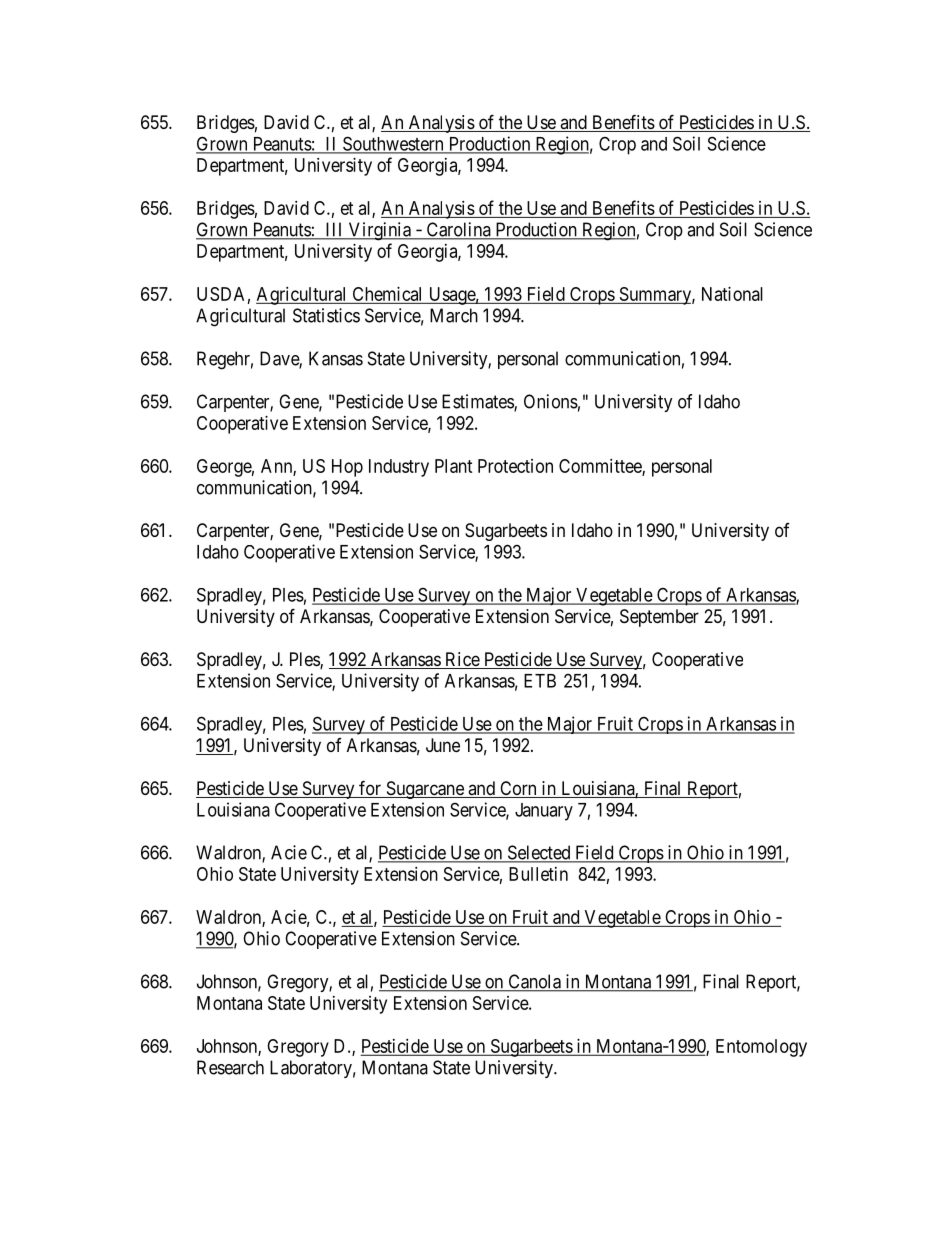  I want to click on Hop, so click(347, 468).
